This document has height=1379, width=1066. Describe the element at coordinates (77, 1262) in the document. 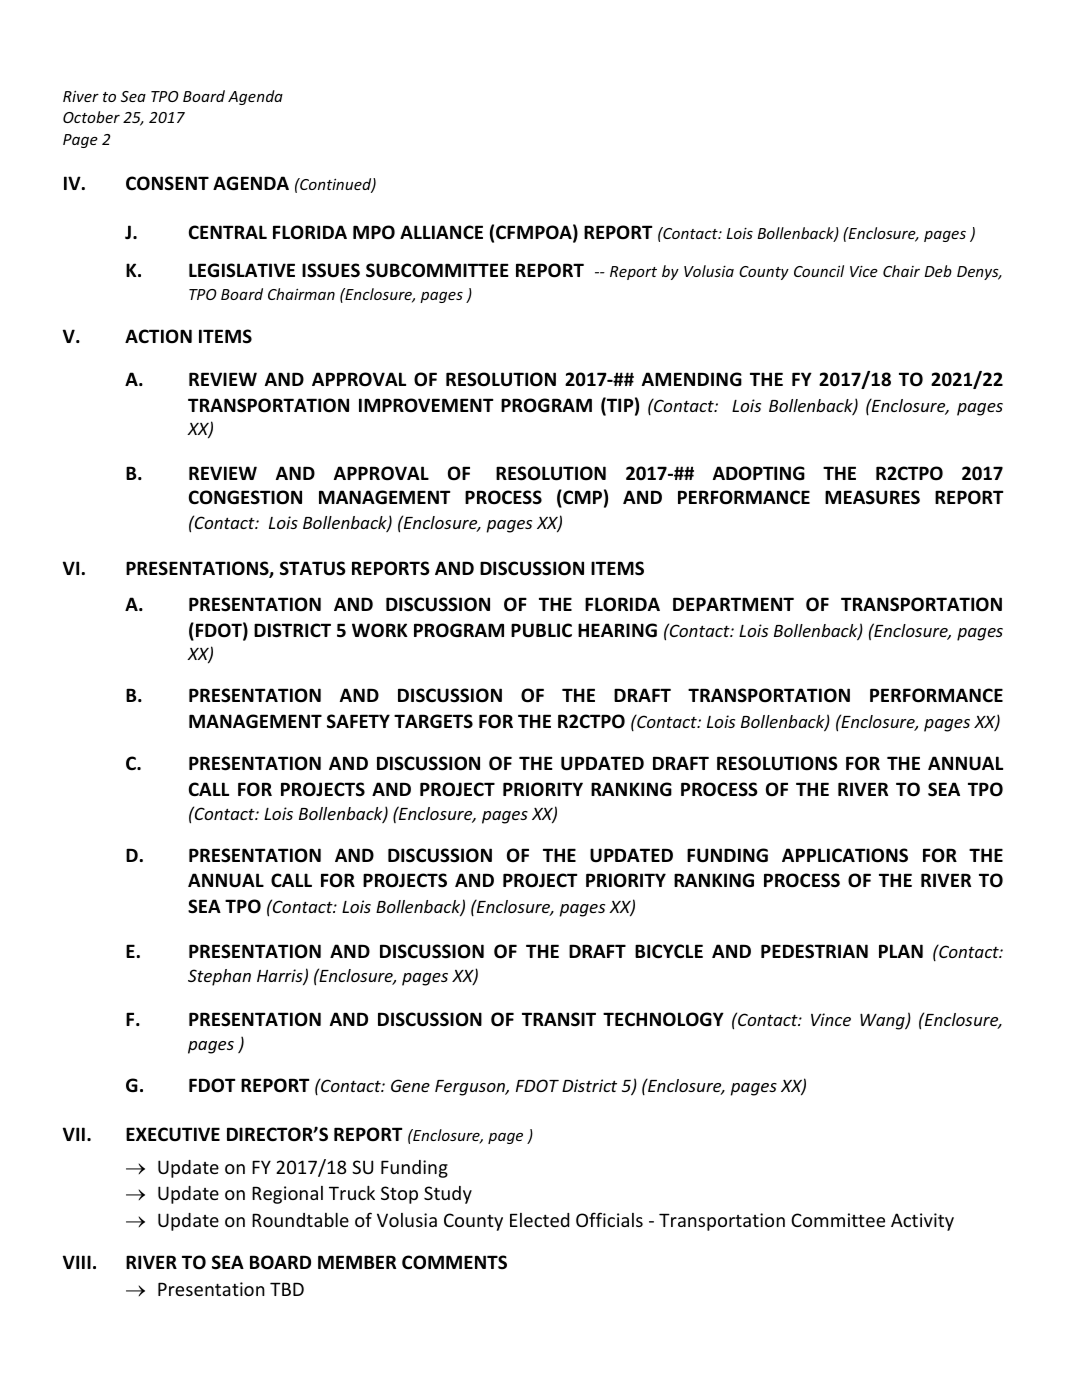

I see `VIII` at that location.
